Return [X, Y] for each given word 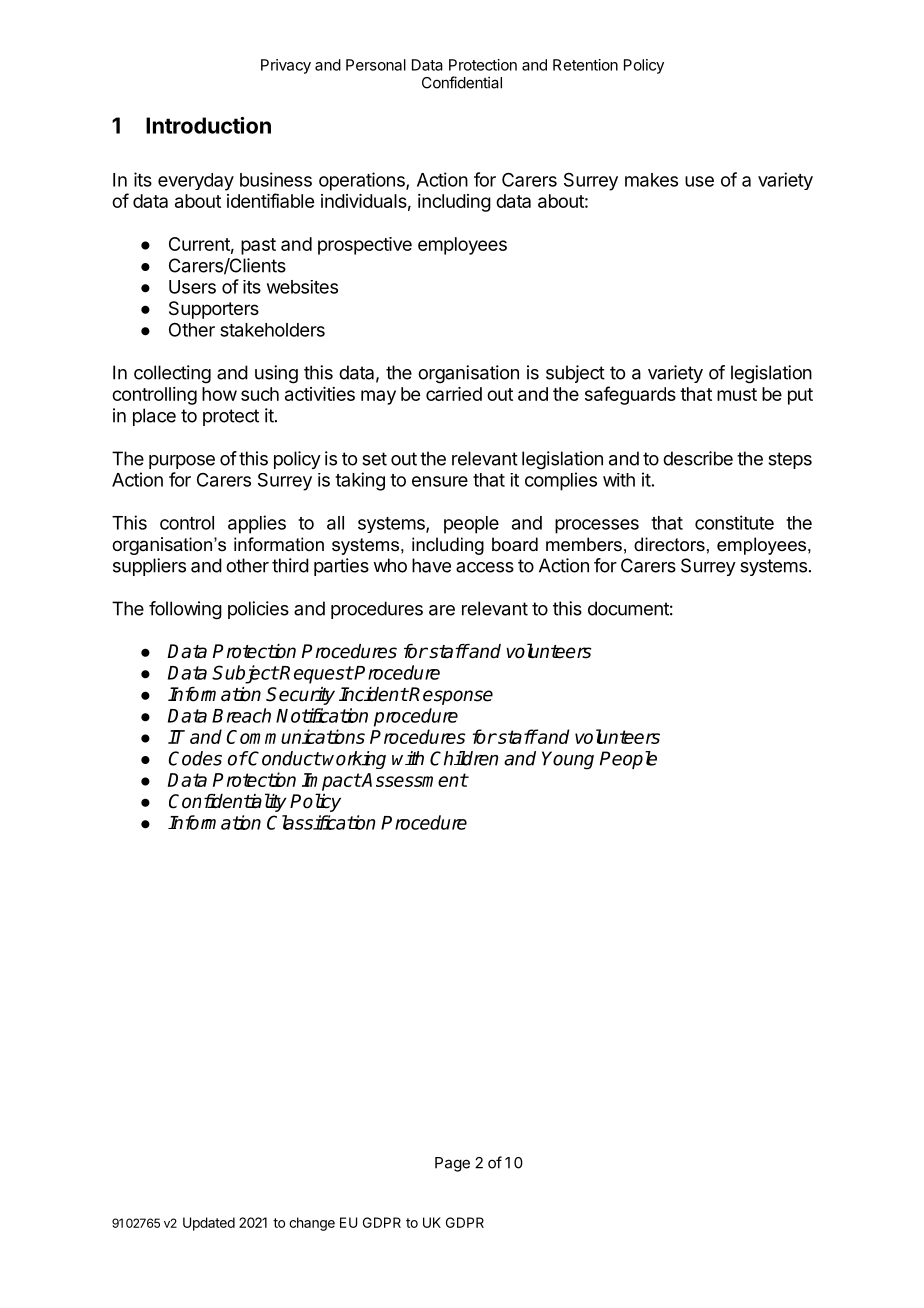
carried [454, 394]
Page [452, 1164]
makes [651, 180]
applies [257, 524]
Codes [195, 758]
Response [450, 696]
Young [568, 760]
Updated [209, 1224]
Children [464, 758]
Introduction [208, 125]
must [737, 394]
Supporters [214, 310]
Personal [376, 65]
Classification [321, 822]
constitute [734, 522]
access [485, 567]
